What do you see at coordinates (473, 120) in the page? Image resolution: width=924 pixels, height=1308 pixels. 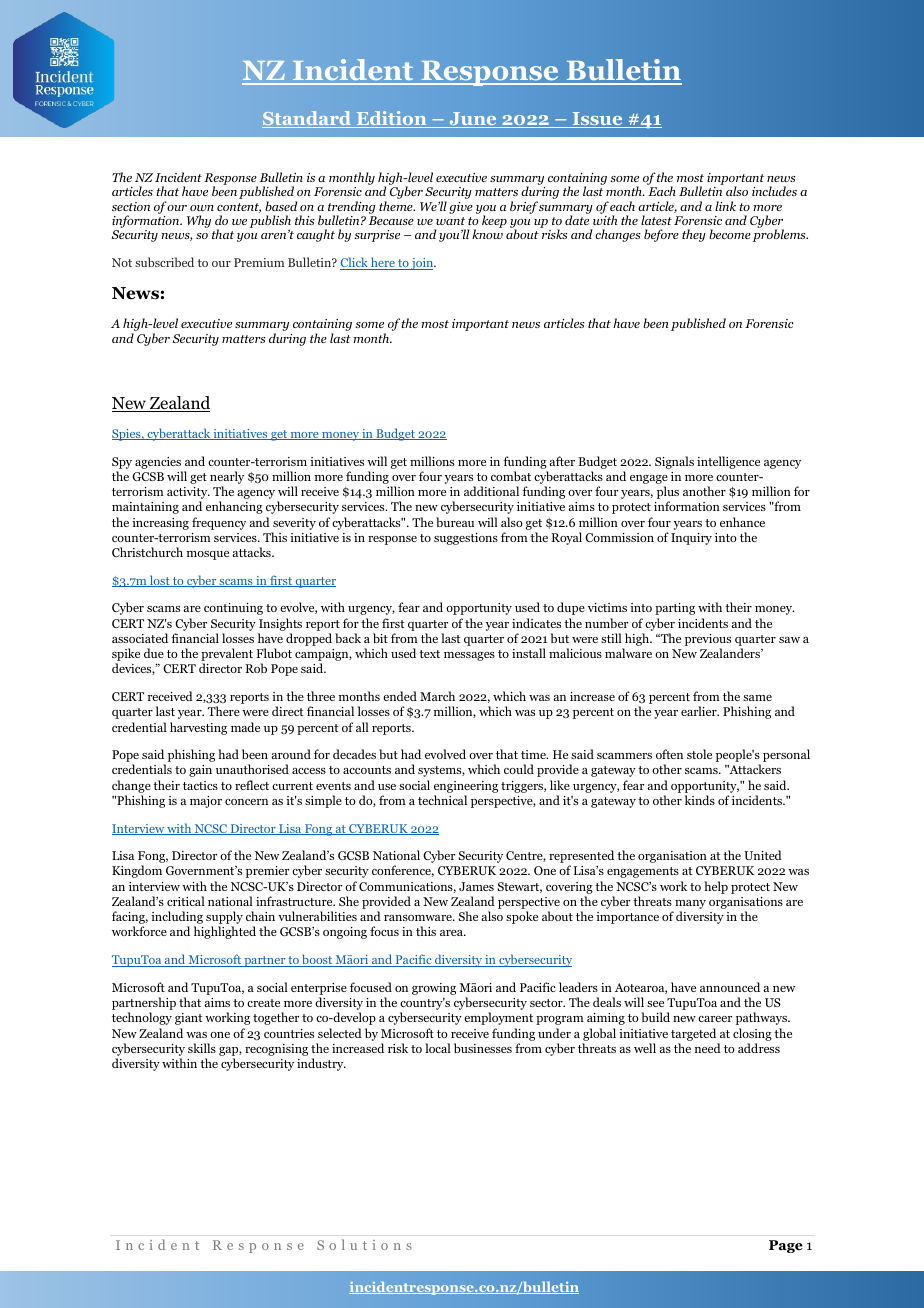 I see `June` at bounding box center [473, 120].
